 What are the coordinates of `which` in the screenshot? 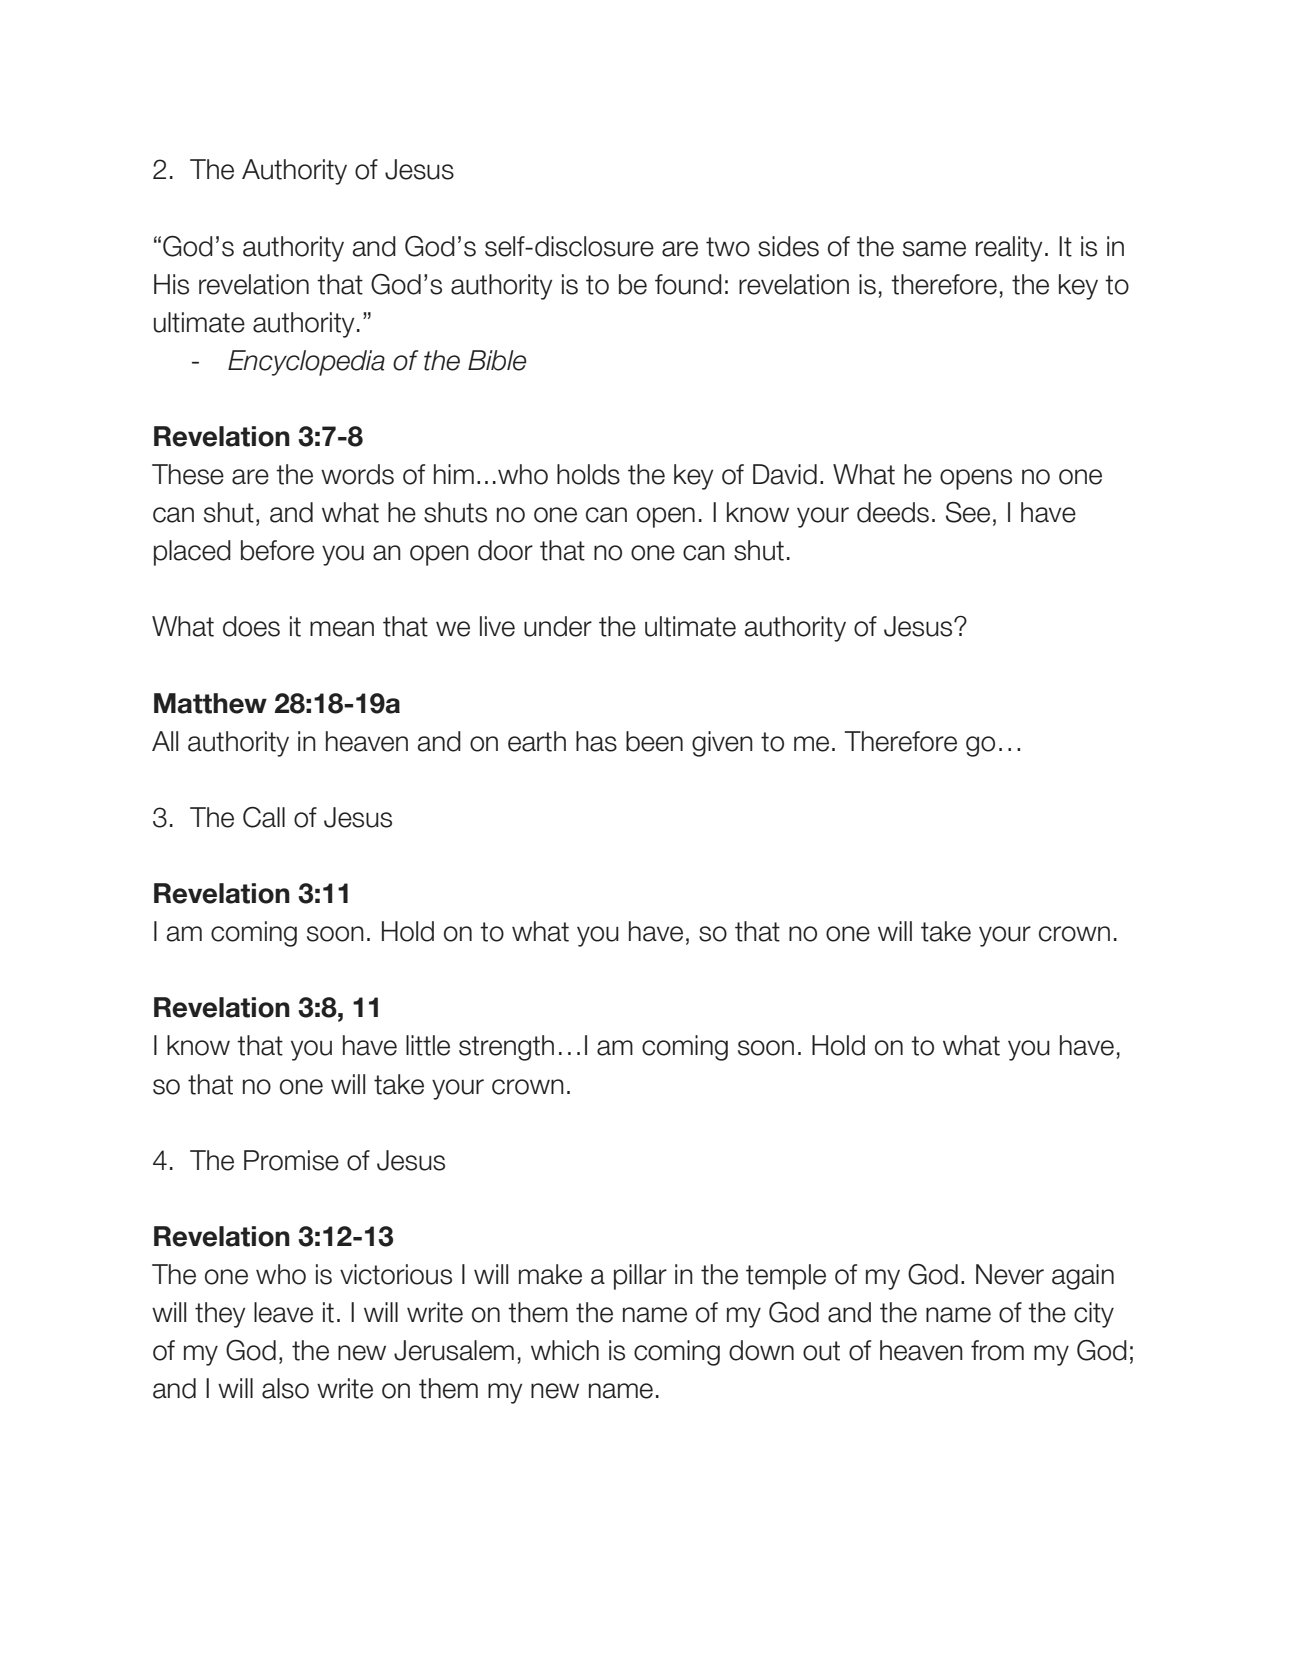 It's located at (565, 1350).
